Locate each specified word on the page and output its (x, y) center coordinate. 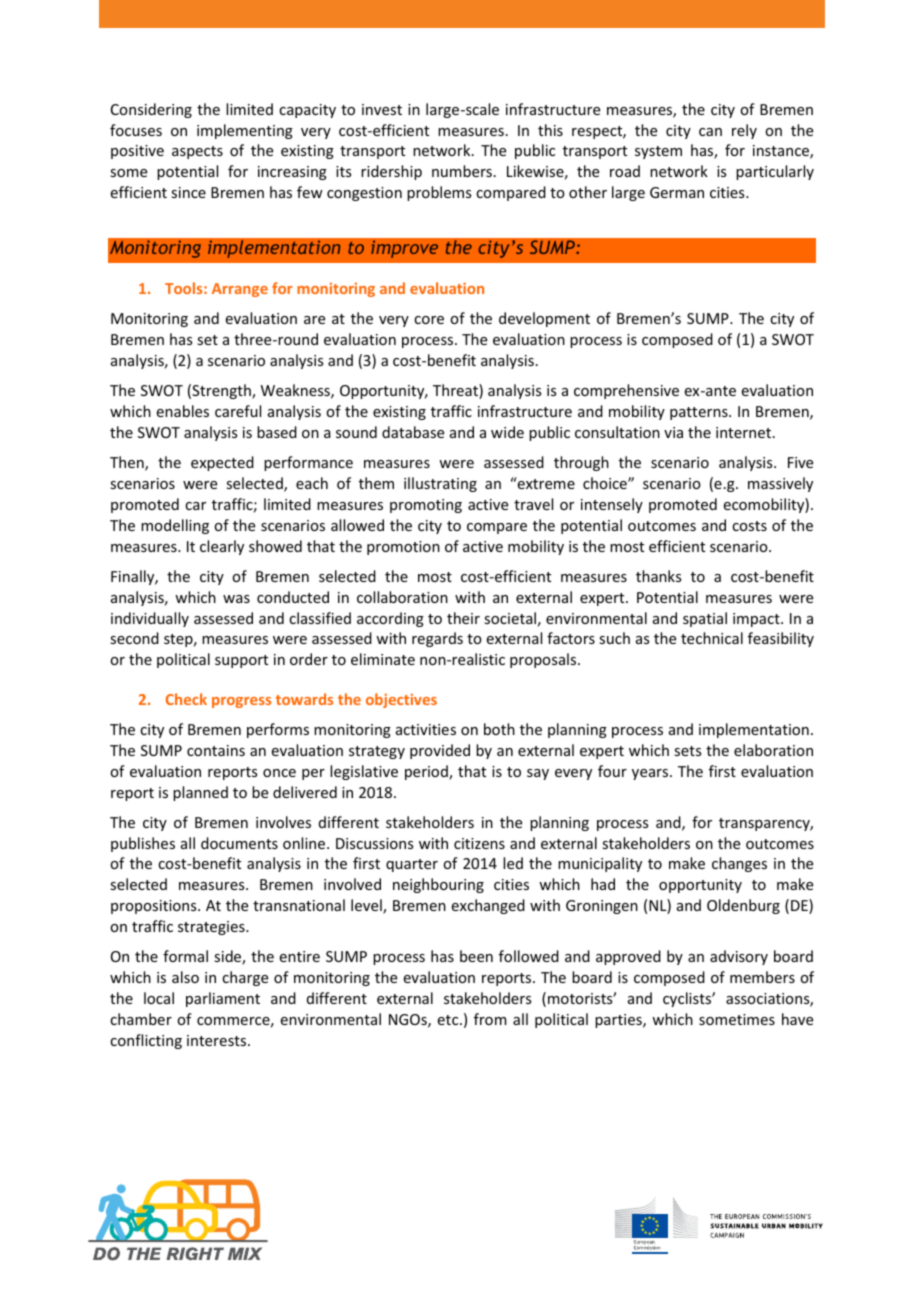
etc (449, 1020)
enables (183, 411)
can (710, 132)
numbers (462, 171)
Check (186, 699)
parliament (223, 999)
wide (507, 432)
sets (687, 751)
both (499, 729)
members (762, 977)
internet (745, 432)
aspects (197, 152)
